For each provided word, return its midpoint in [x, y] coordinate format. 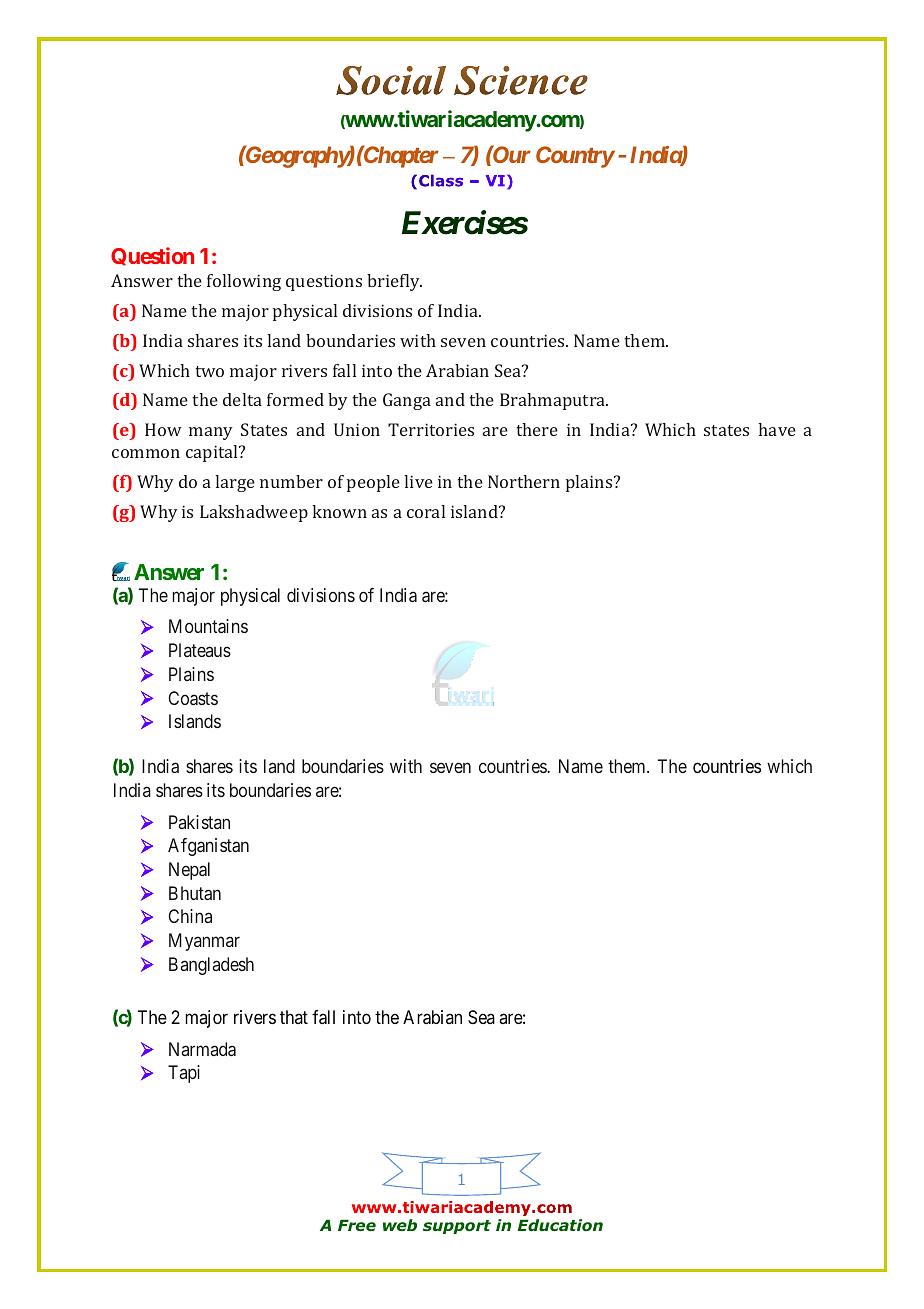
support [457, 1227]
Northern [524, 481]
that [294, 1017]
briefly [394, 282]
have [777, 429]
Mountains [208, 626]
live [418, 481]
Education [560, 1225]
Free [357, 1225]
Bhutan [195, 893]
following [244, 282]
